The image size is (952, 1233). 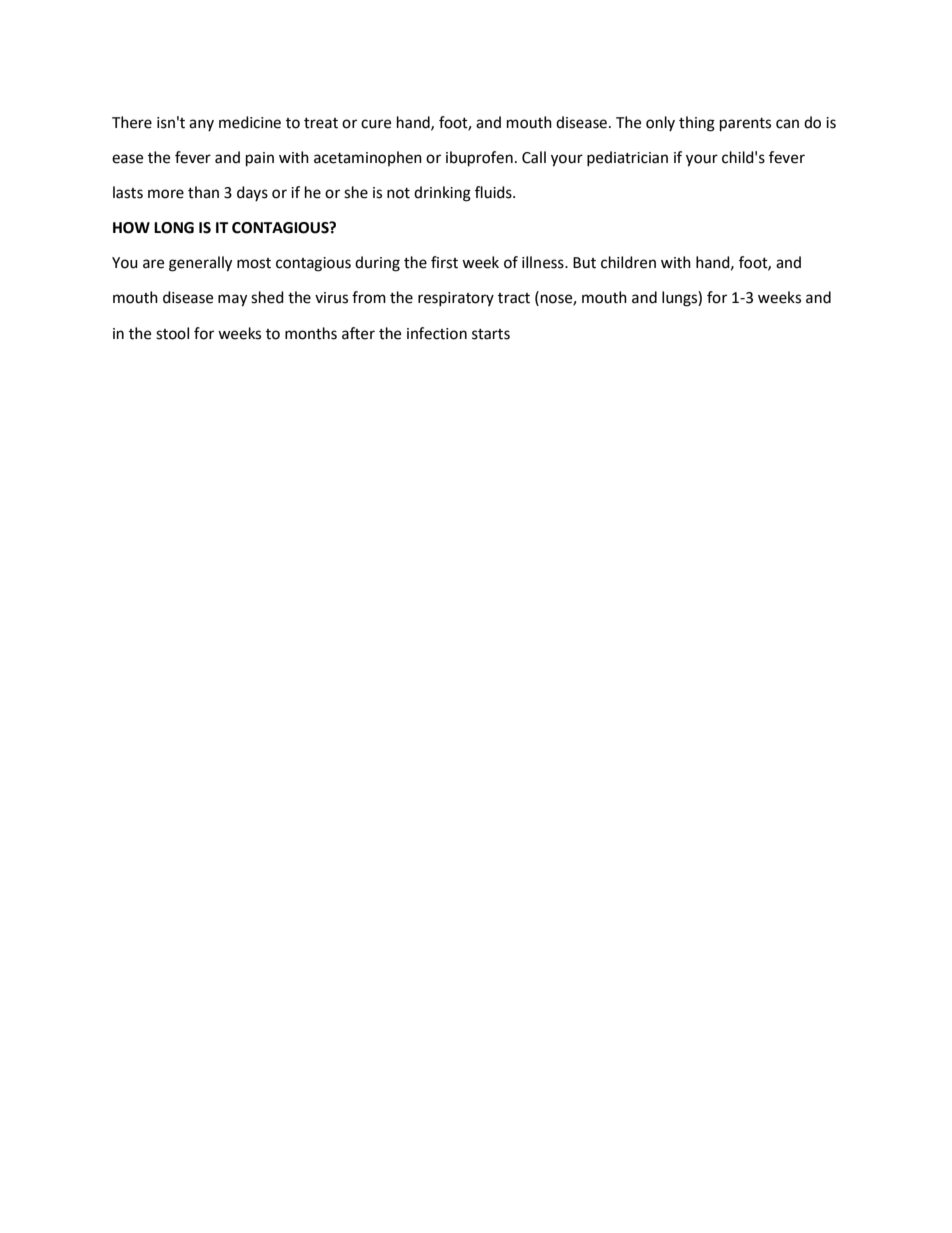 What do you see at coordinates (260, 159) in the page?
I see `pain` at bounding box center [260, 159].
